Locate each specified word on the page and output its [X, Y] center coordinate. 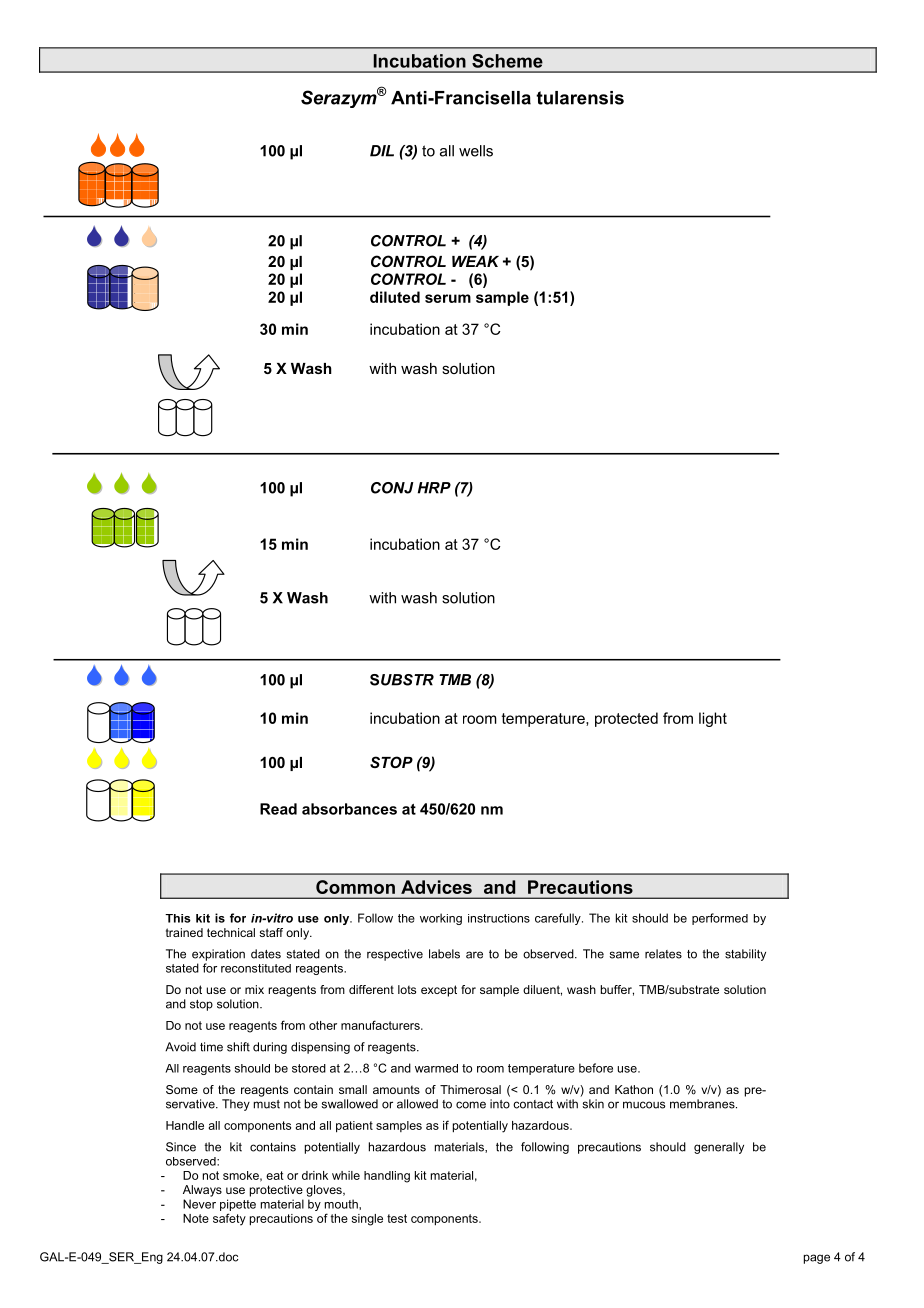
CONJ [392, 488]
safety [229, 1219]
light [713, 719]
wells [476, 151]
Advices [436, 887]
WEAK [475, 261]
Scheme [507, 61]
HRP [434, 488]
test [397, 1218]
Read [278, 809]
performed [720, 919]
